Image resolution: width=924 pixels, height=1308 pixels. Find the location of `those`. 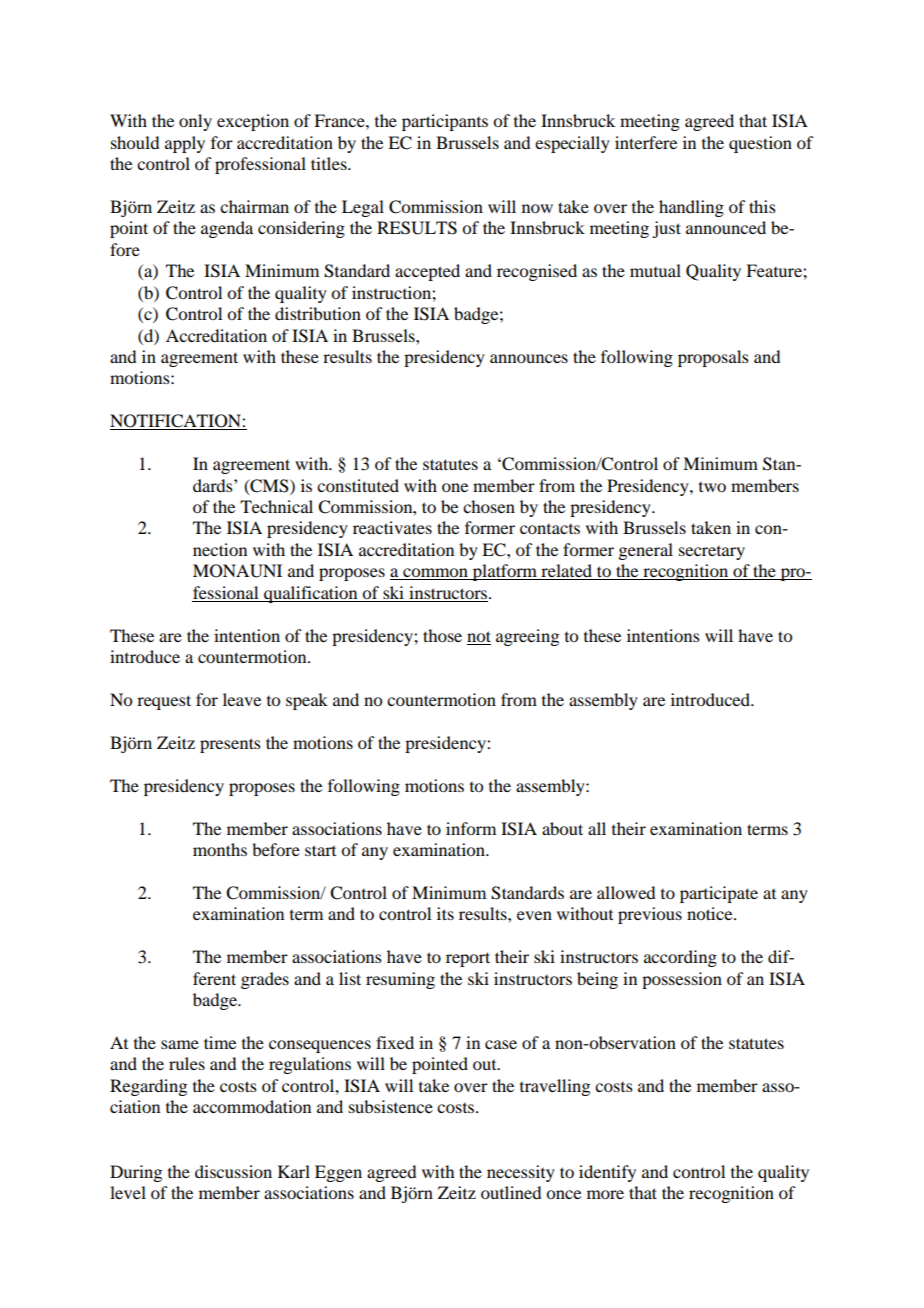

those is located at coordinates (442, 635).
